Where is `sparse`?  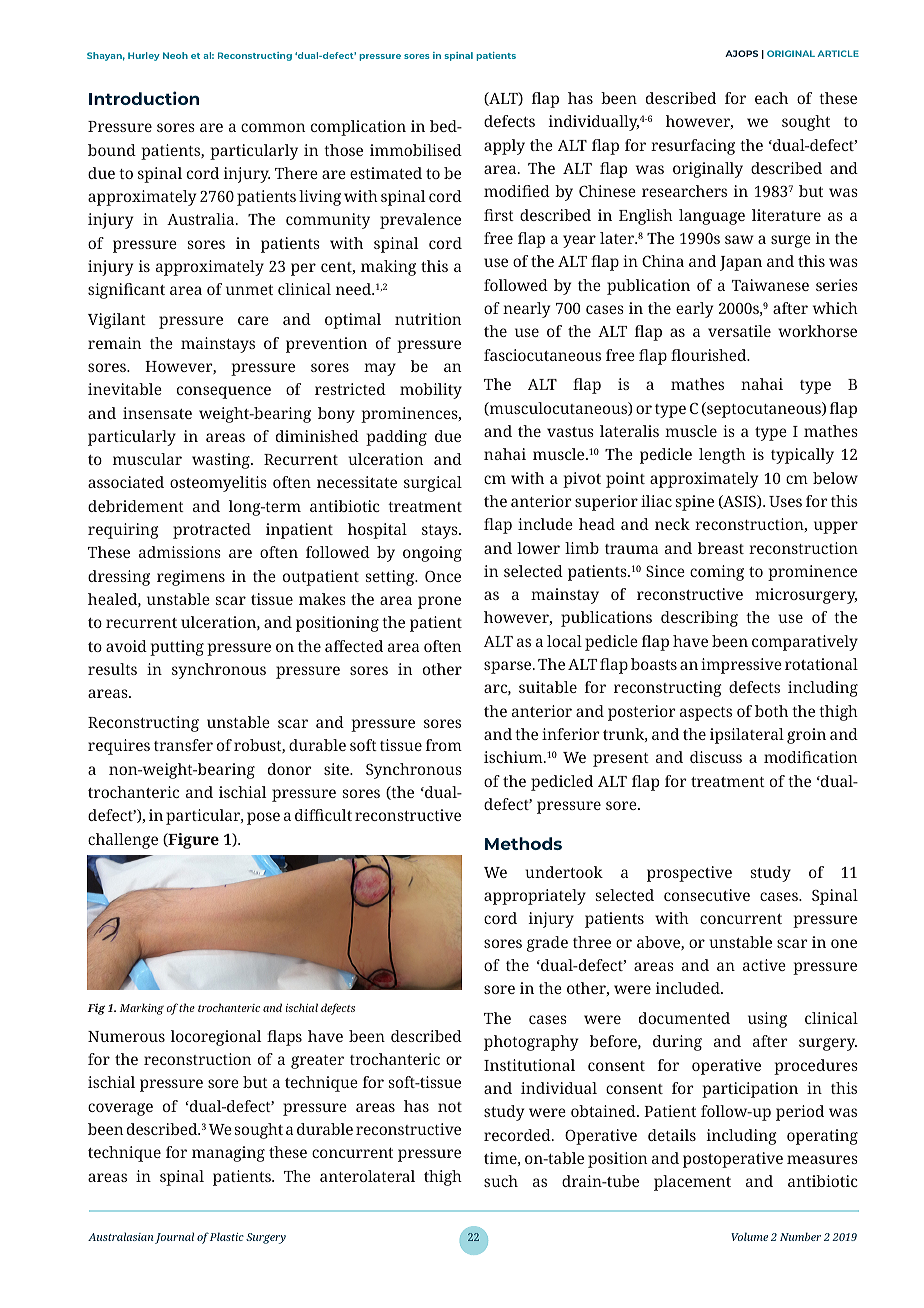
sparse is located at coordinates (509, 667).
